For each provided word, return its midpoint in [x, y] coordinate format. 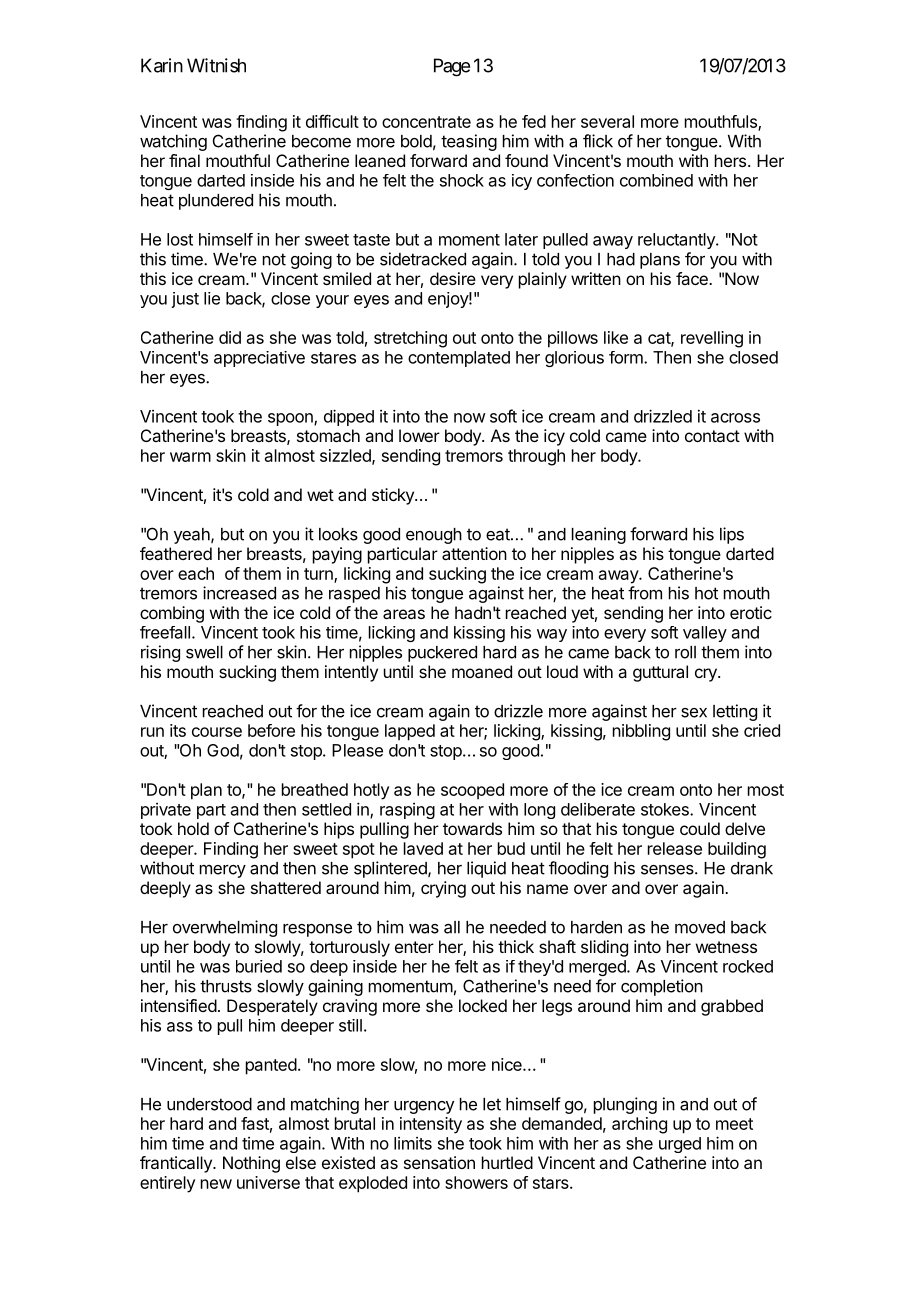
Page [452, 67]
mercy [223, 871]
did [230, 337]
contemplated [459, 359]
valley [705, 634]
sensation [439, 1162]
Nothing [251, 1164]
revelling [712, 339]
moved [700, 927]
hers [730, 160]
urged [680, 1145]
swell [204, 652]
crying [443, 889]
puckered [442, 654]
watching [173, 142]
